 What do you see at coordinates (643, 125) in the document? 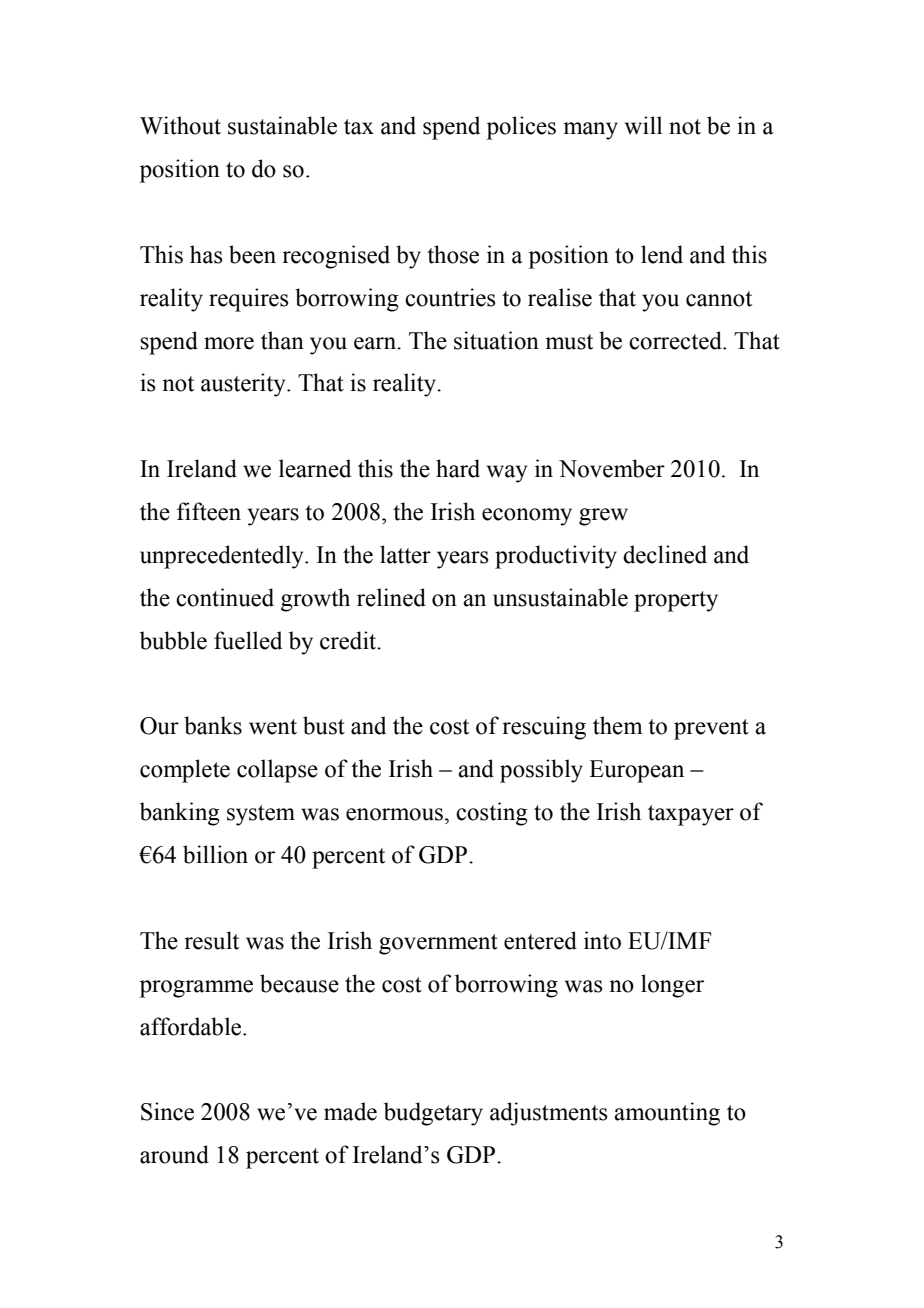
I see `will` at bounding box center [643, 125].
